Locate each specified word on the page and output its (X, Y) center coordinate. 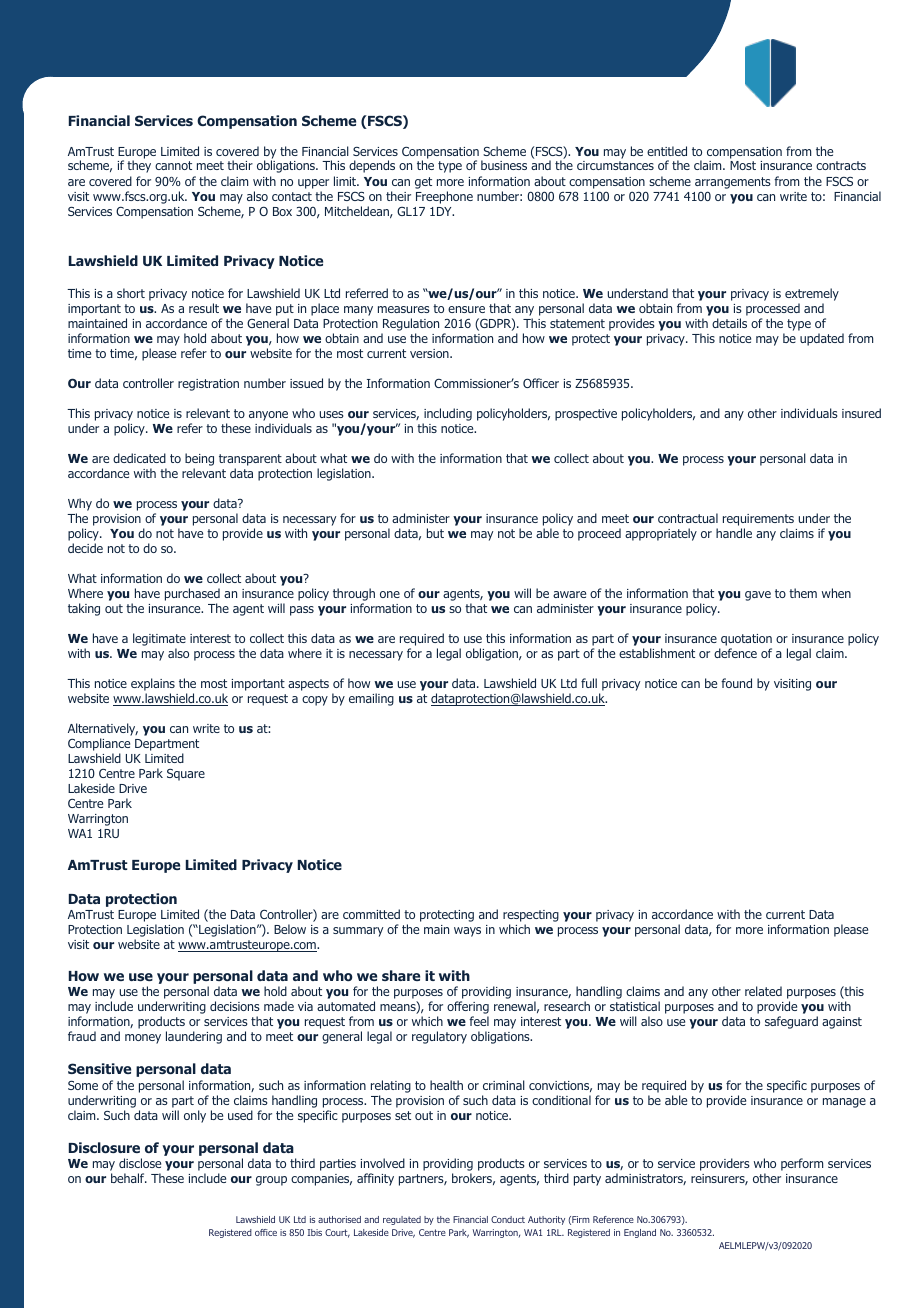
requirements (758, 521)
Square (186, 775)
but (435, 533)
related (763, 991)
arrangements (733, 183)
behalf (129, 1178)
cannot (173, 165)
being (199, 461)
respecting (531, 916)
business (504, 165)
